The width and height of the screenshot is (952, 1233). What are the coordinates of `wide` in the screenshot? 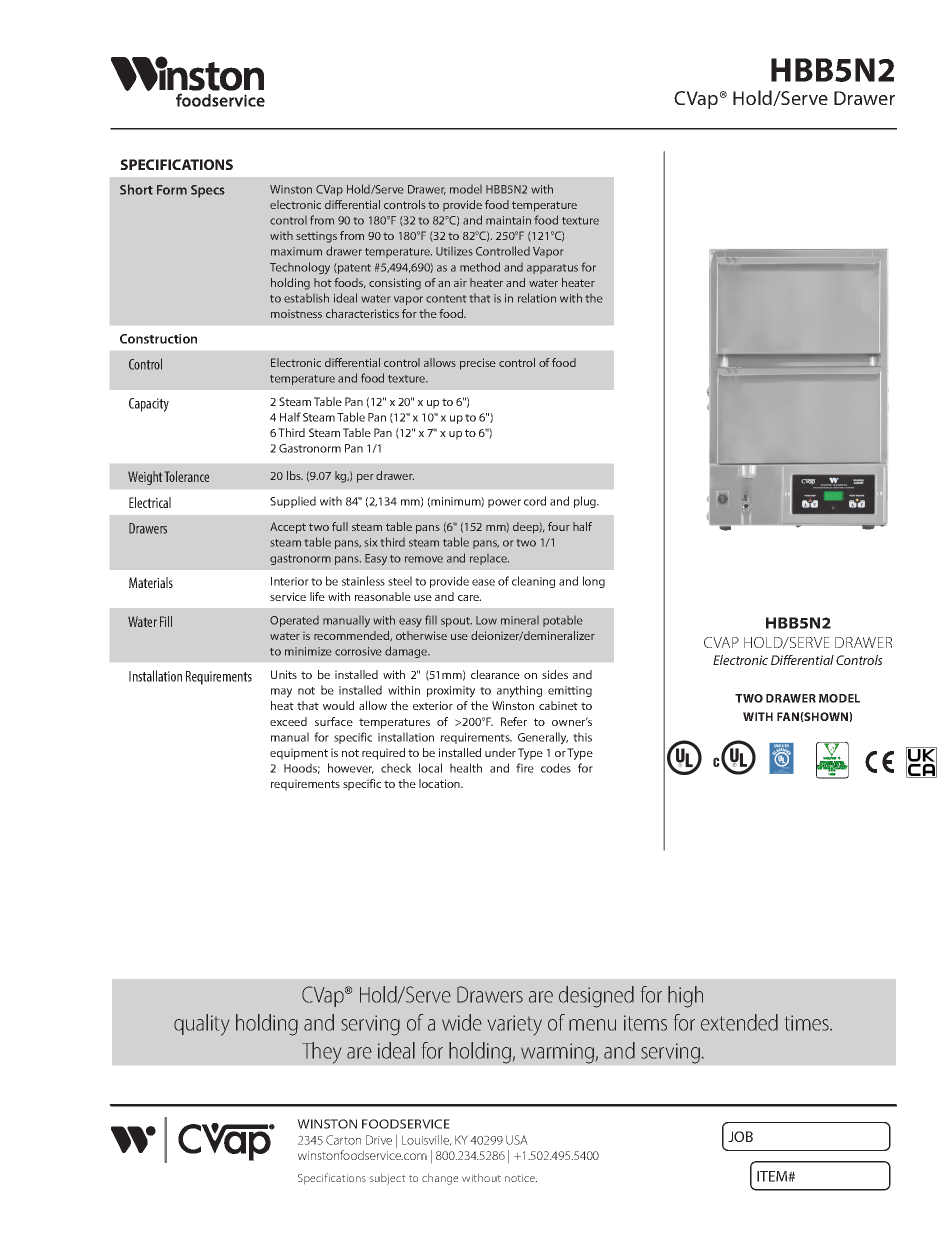 It's located at (462, 1022).
